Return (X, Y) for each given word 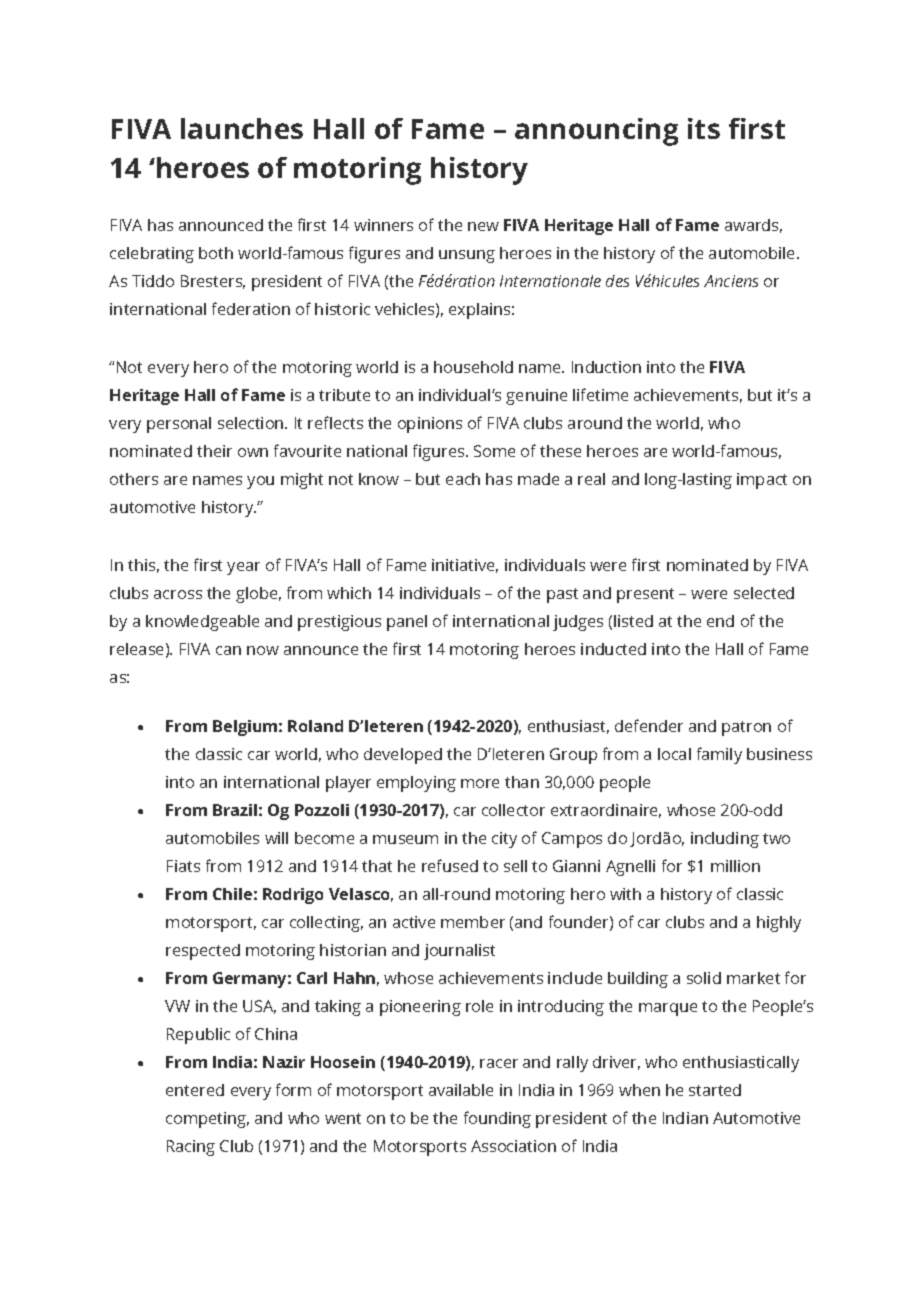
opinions (430, 425)
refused (450, 865)
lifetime (600, 394)
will (276, 838)
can (228, 650)
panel (407, 623)
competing (207, 1120)
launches (242, 128)
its (704, 128)
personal (179, 425)
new (483, 226)
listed (633, 621)
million (735, 866)
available (461, 1090)
